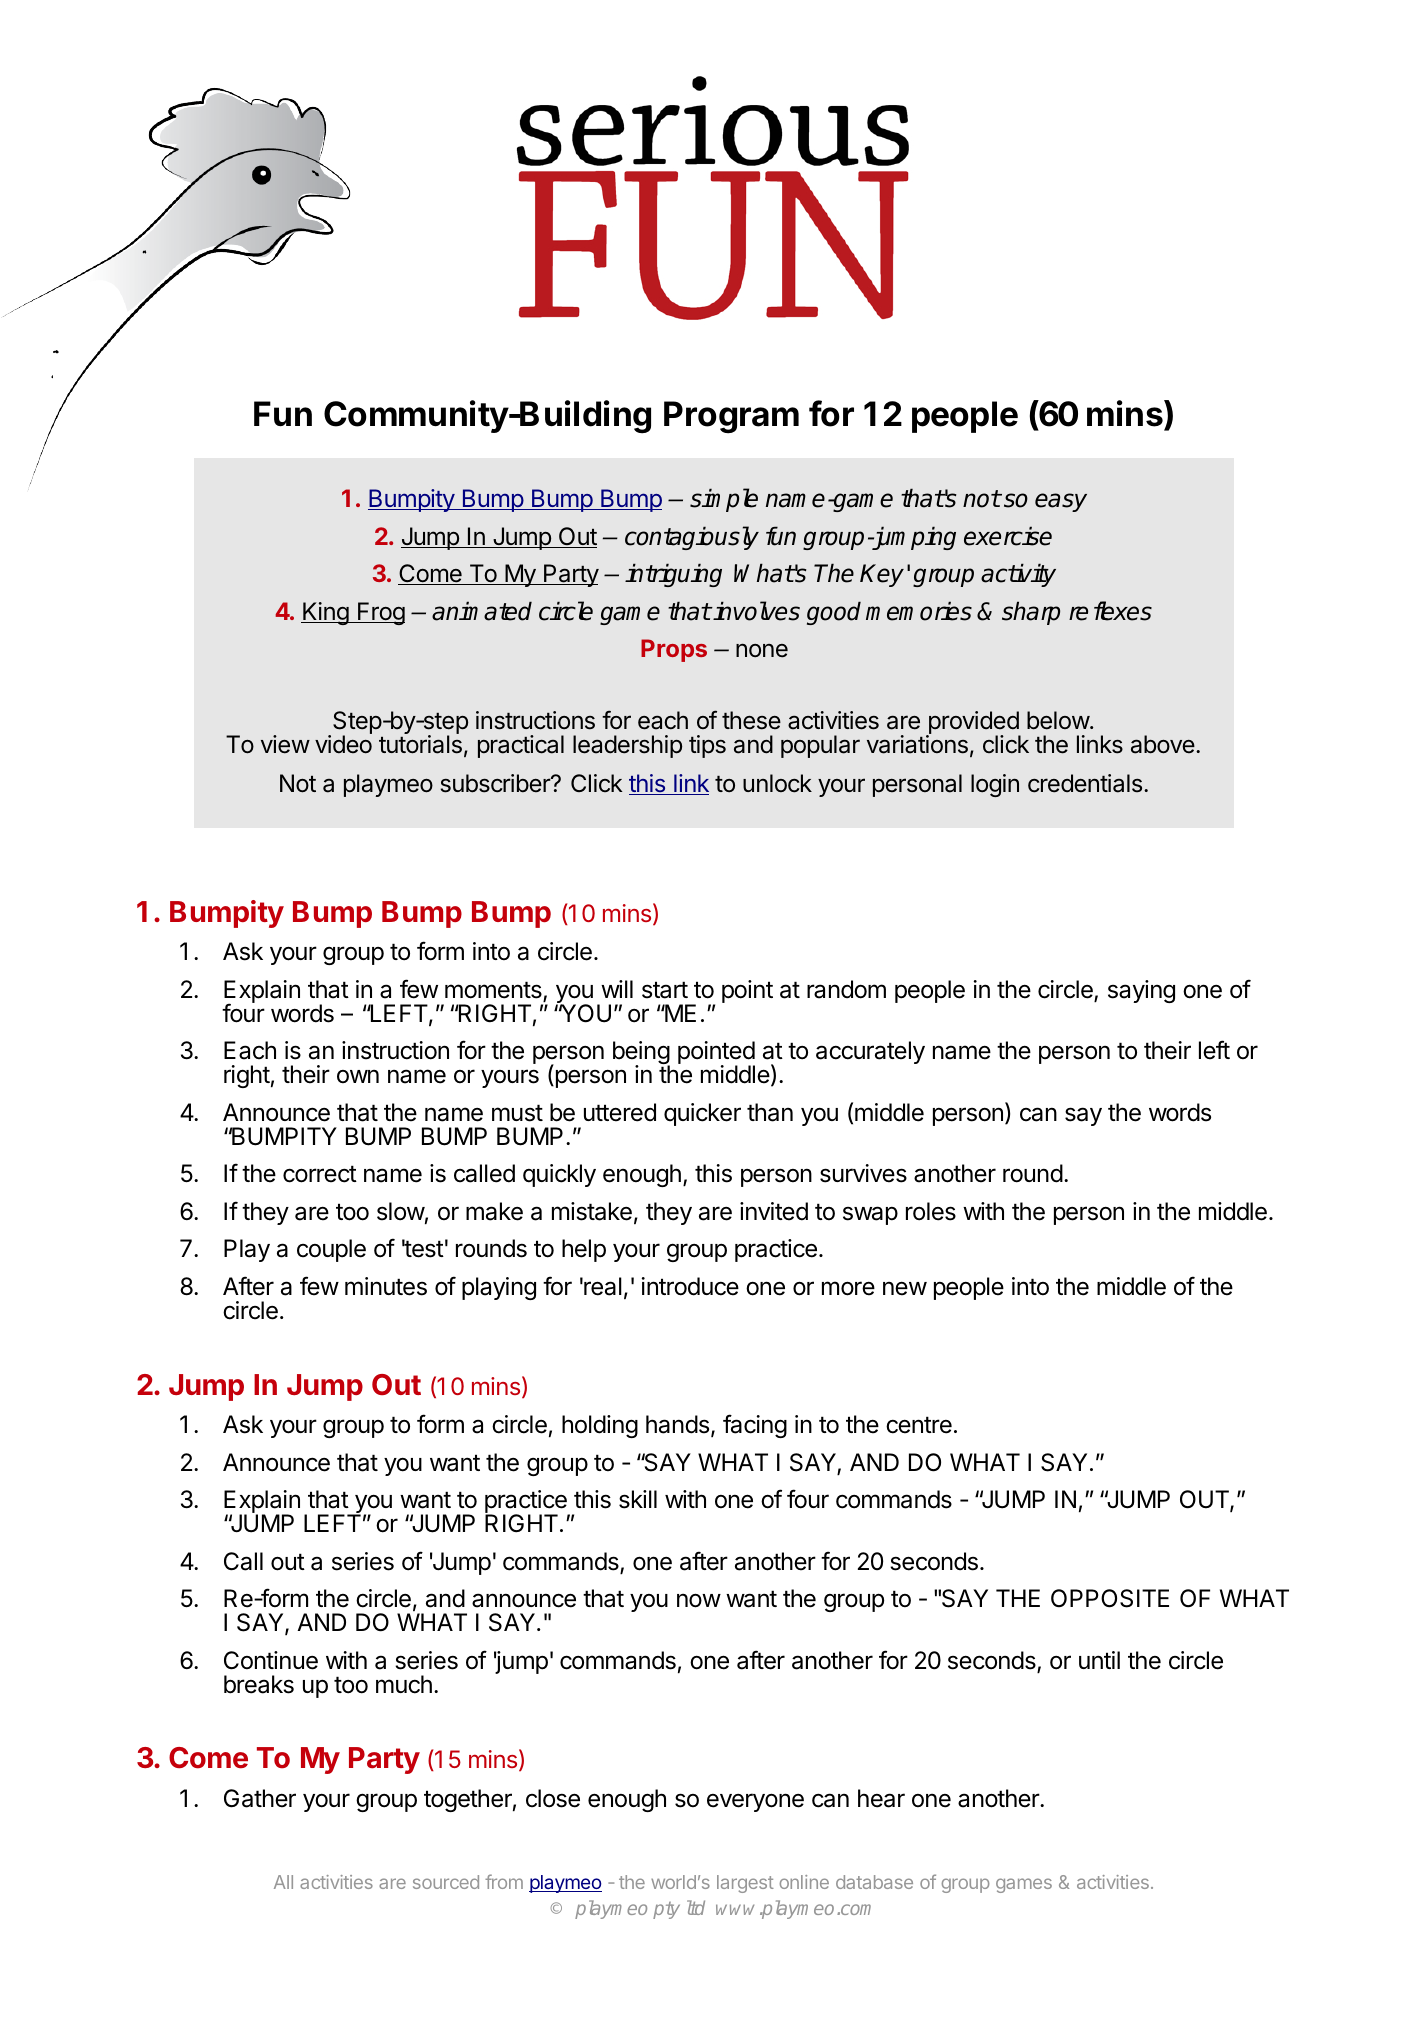  Describe the element at coordinates (446, 1882) in the image. I see `sourced` at that location.
